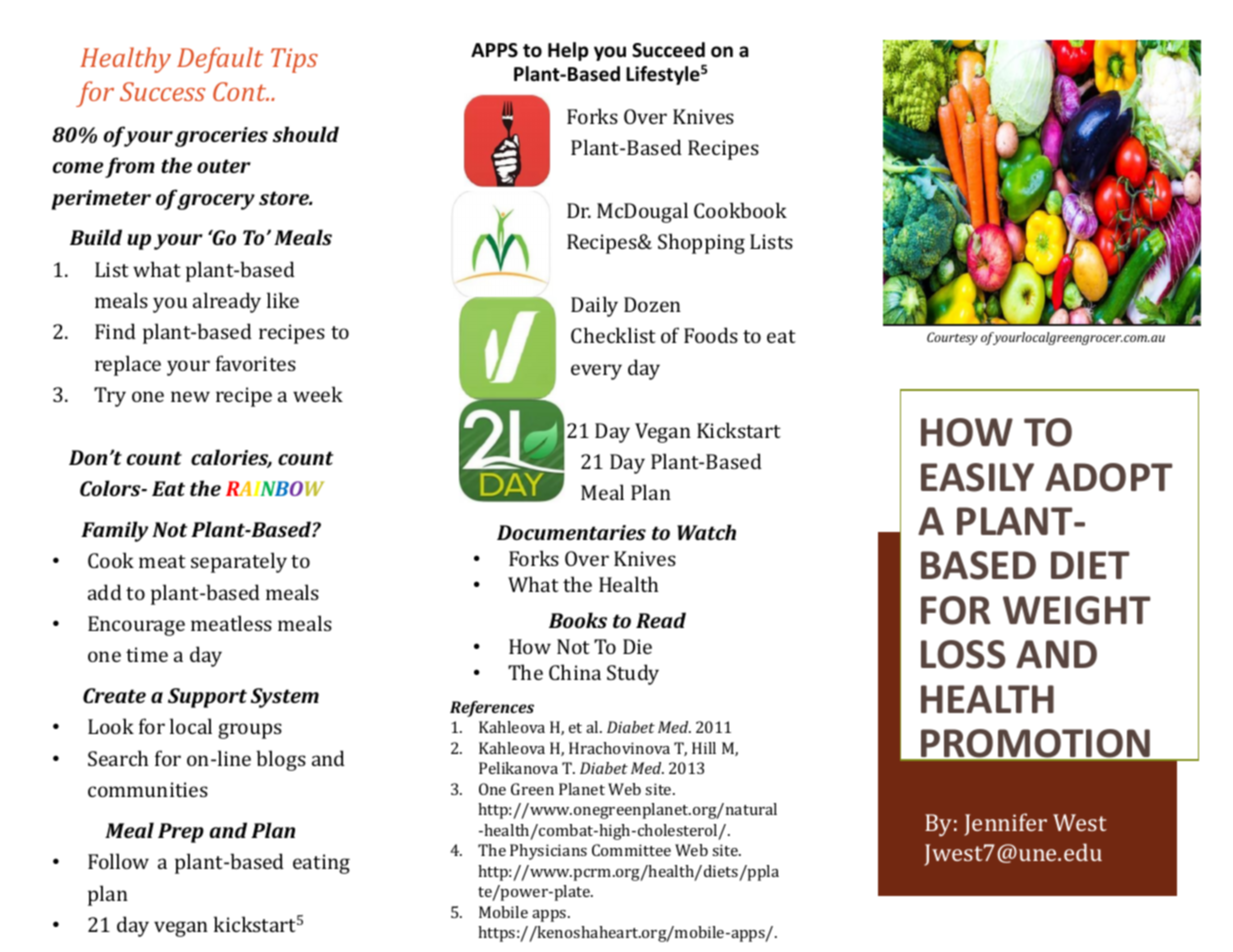 This screenshot has width=1233, height=952. What do you see at coordinates (571, 532) in the screenshot?
I see `Documentaries` at bounding box center [571, 532].
